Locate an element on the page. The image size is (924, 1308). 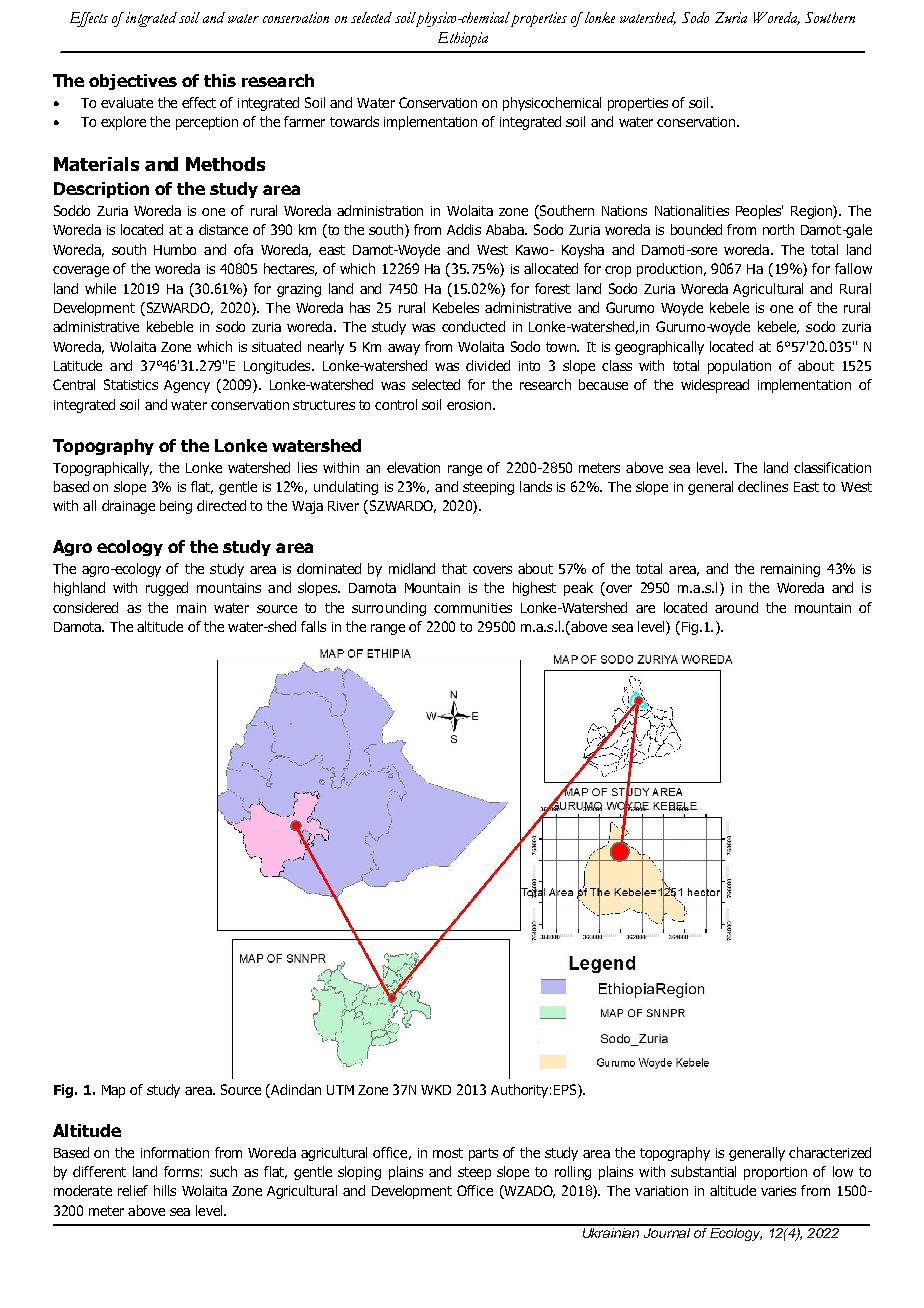
objectives is located at coordinates (133, 82).
